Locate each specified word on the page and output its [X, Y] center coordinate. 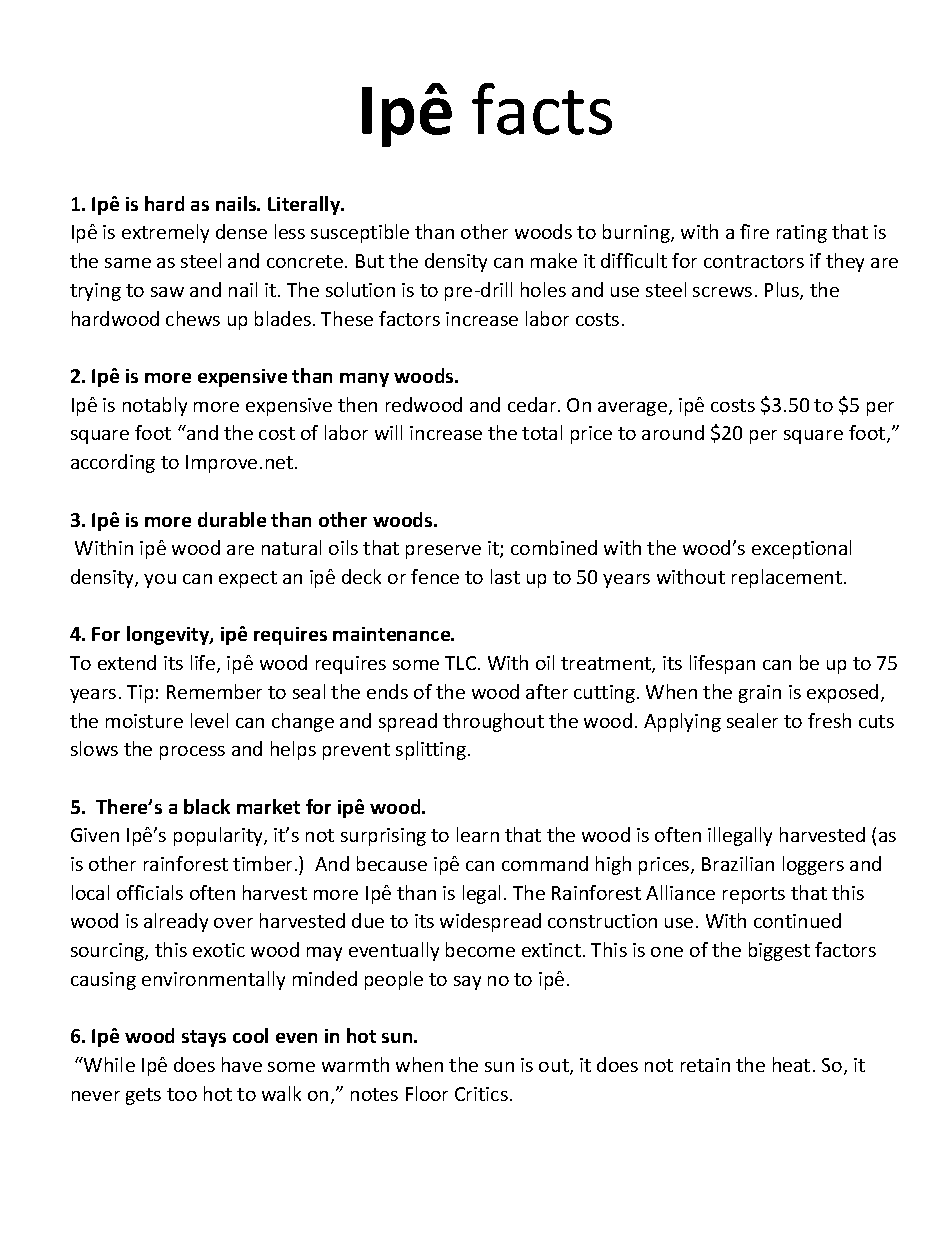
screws [722, 292]
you [160, 581]
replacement [788, 578]
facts [542, 109]
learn [478, 834]
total [542, 432]
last [505, 576]
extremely [165, 233]
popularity [219, 836]
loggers [813, 865]
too [182, 1094]
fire [754, 231]
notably [155, 406]
